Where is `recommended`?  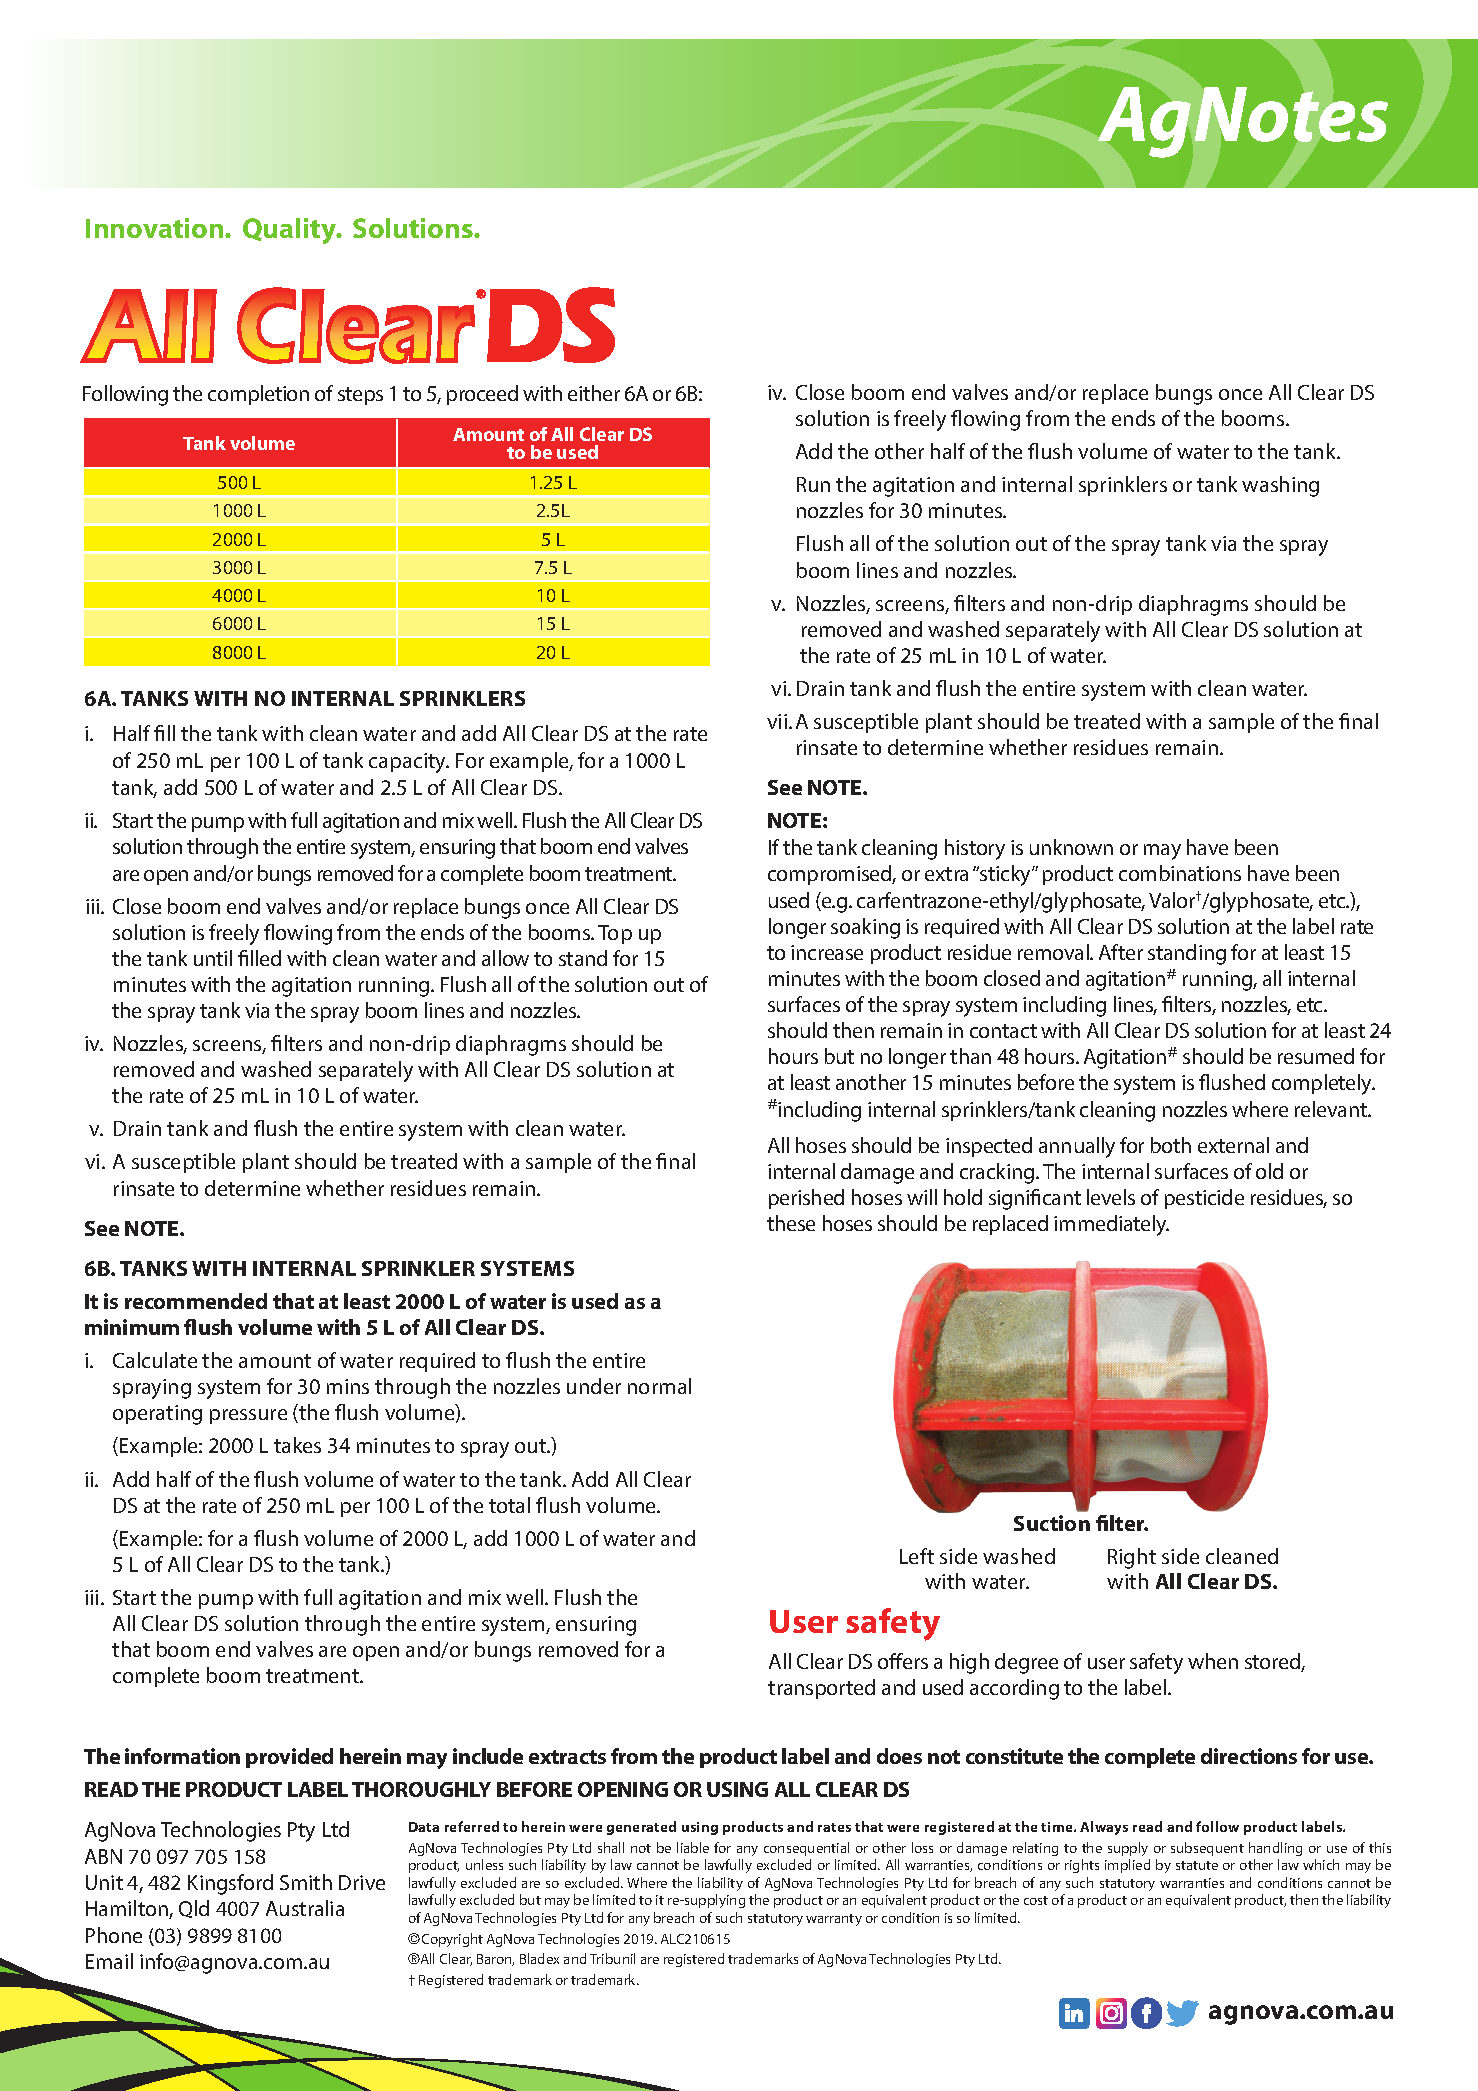 recommended is located at coordinates (196, 1301).
